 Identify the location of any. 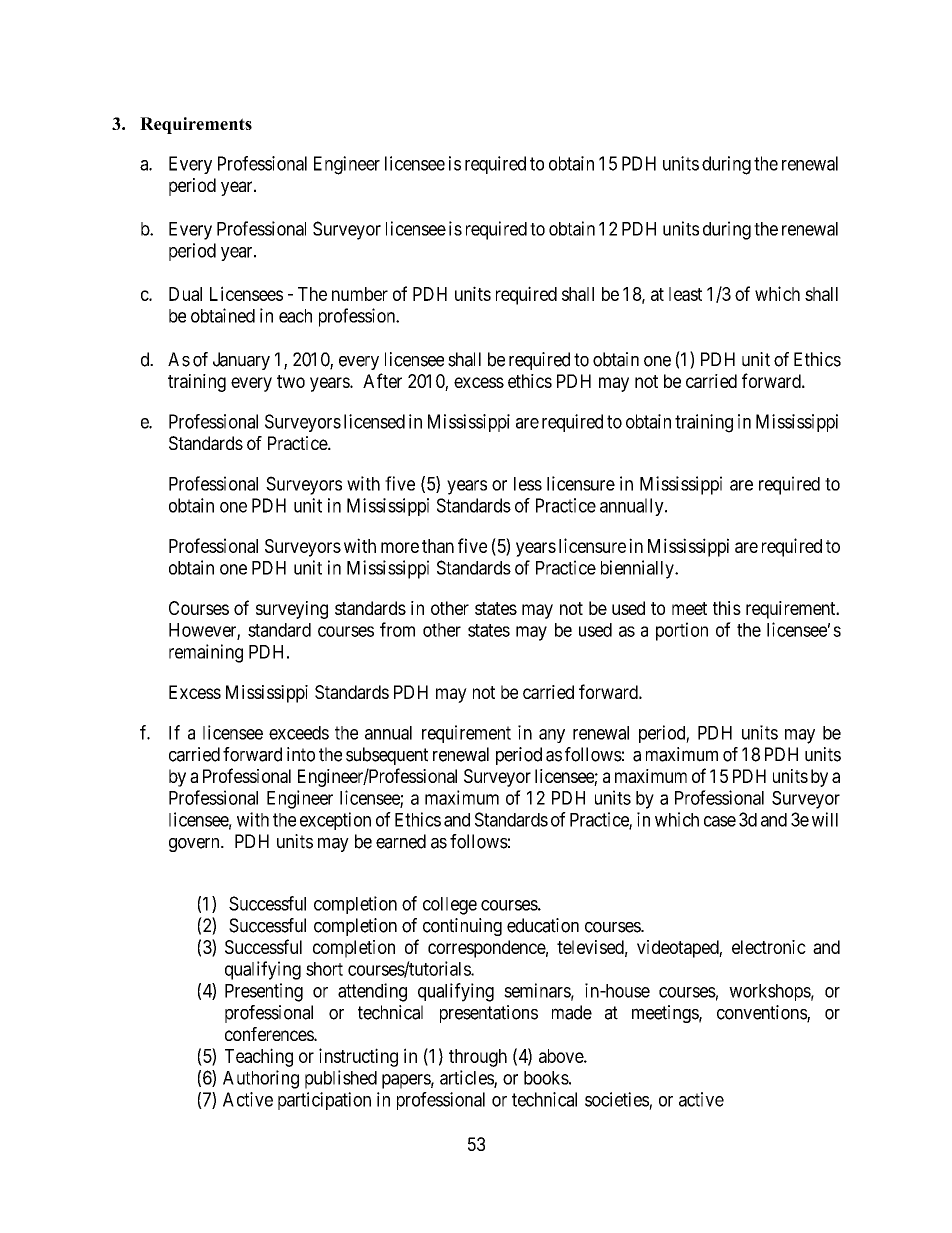
(552, 736).
